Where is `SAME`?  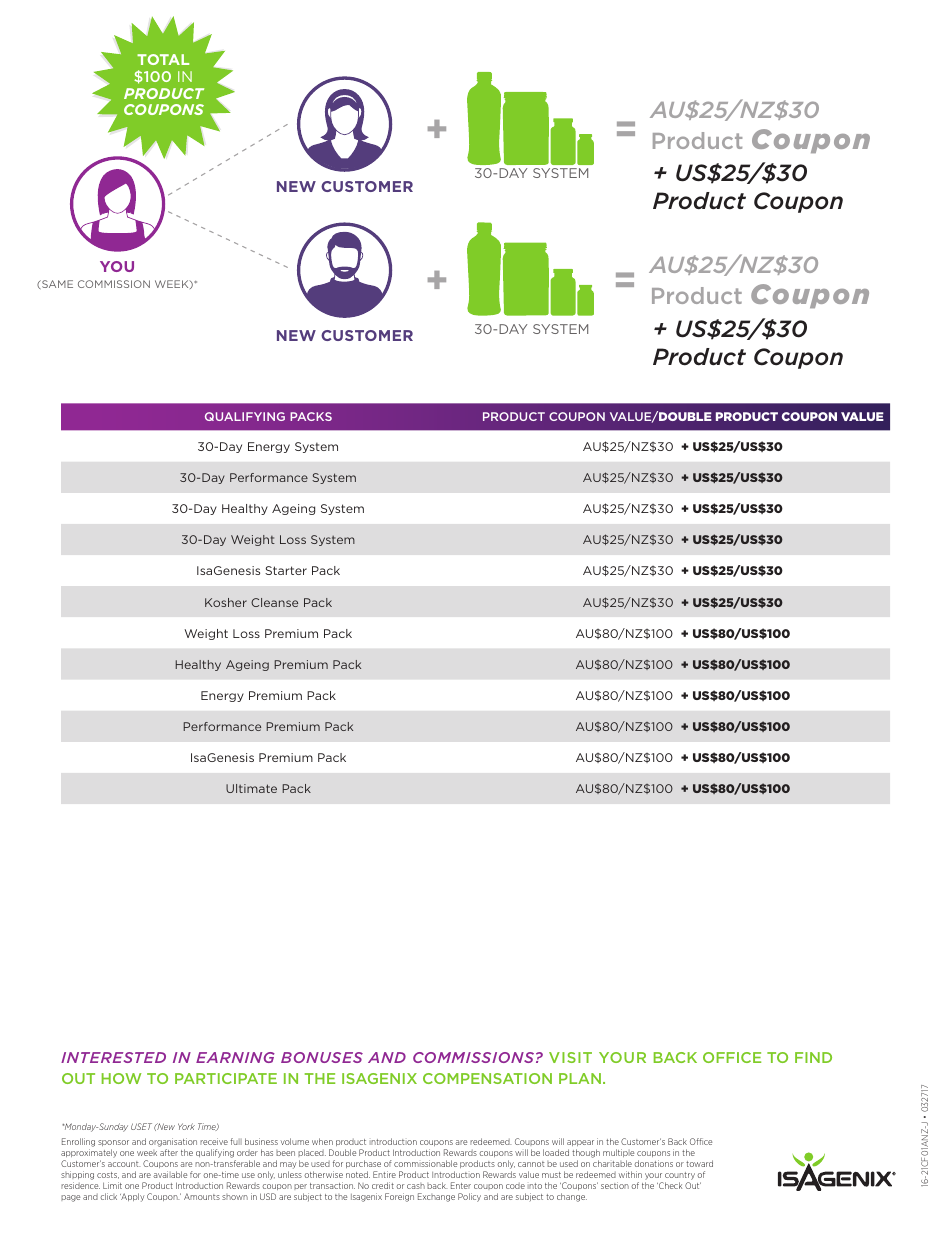
SAME is located at coordinates (56, 284).
